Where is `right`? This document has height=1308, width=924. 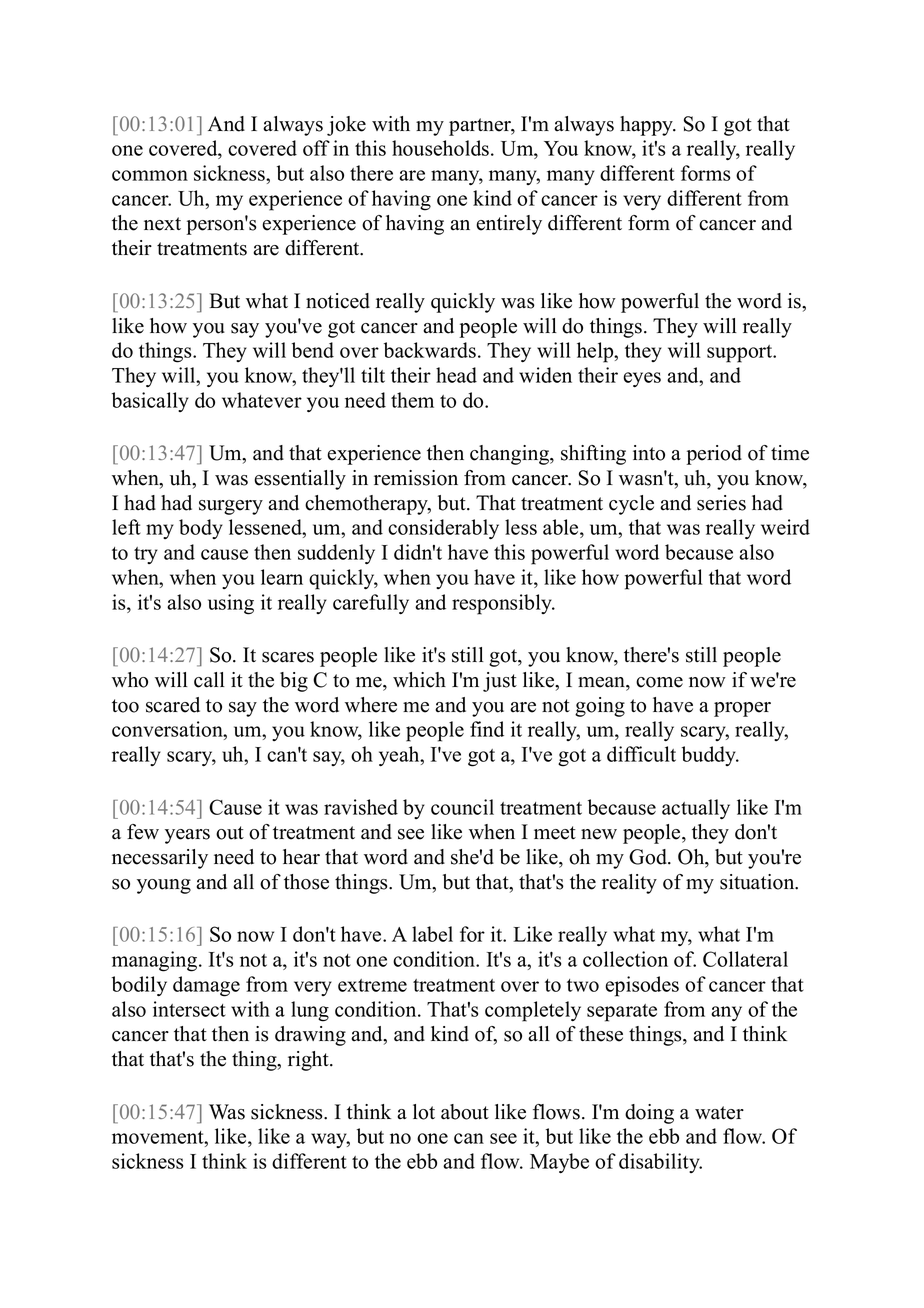 right is located at coordinates (309, 1061).
